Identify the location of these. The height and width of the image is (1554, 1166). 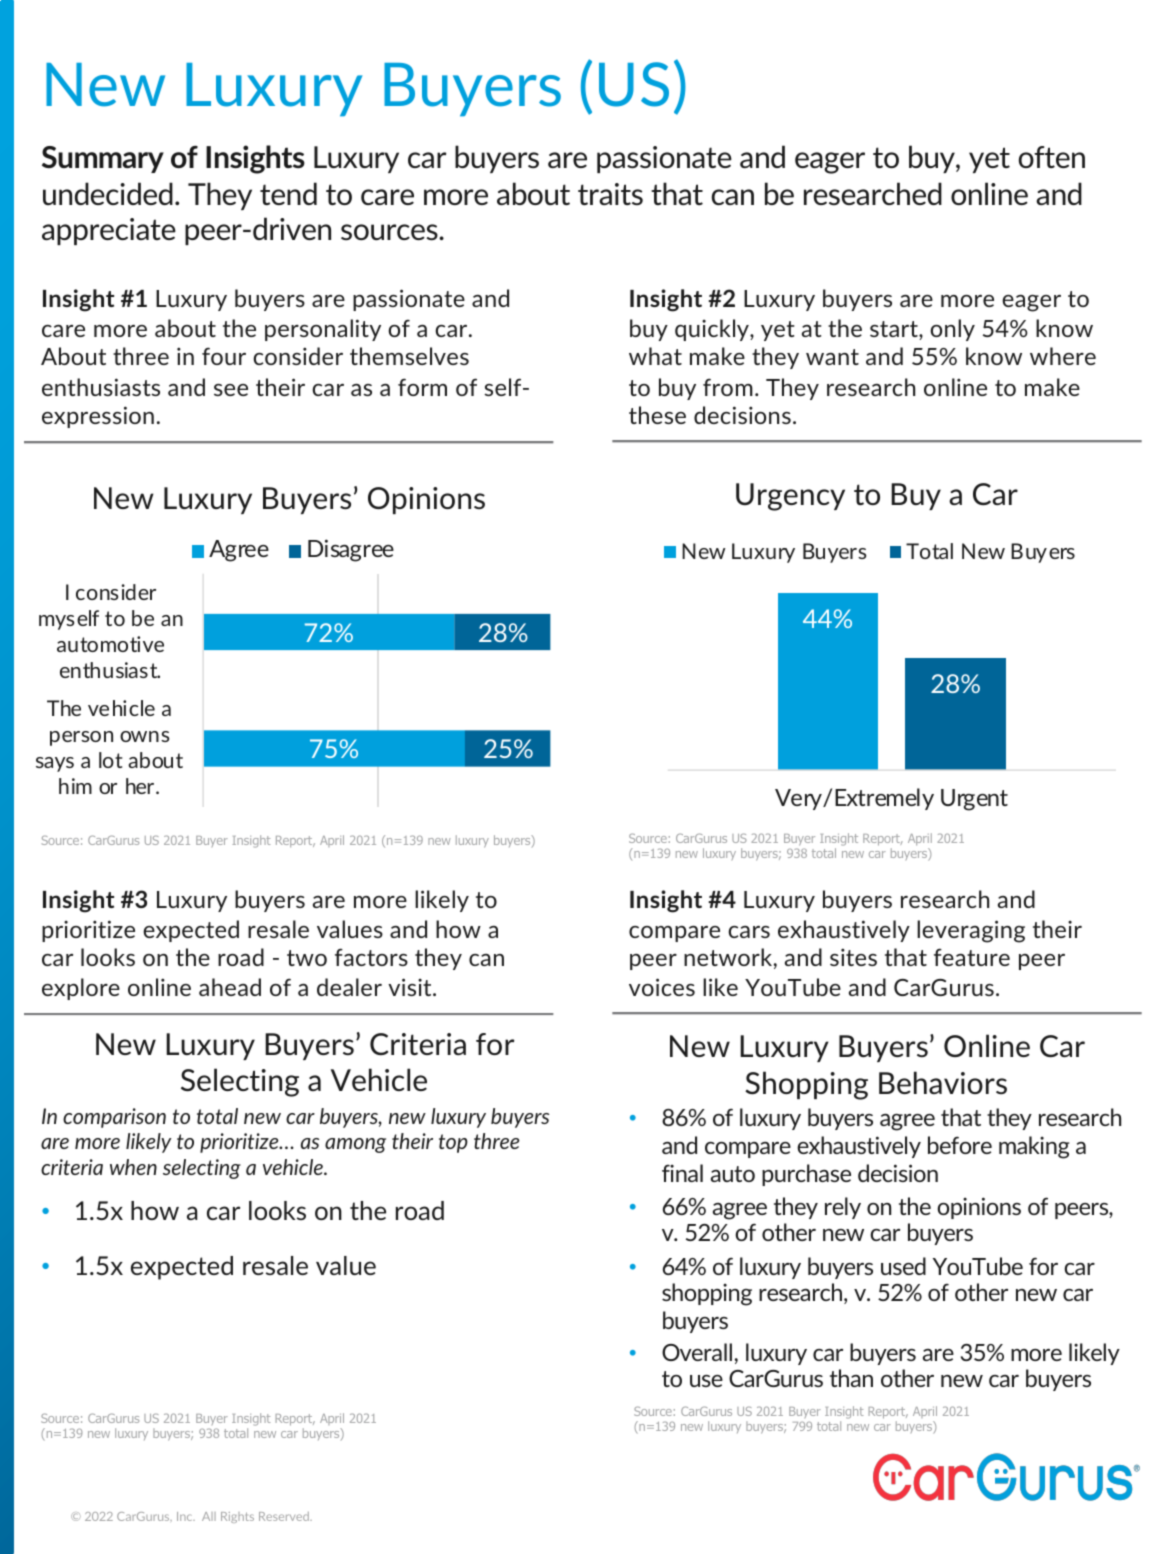
(657, 415).
